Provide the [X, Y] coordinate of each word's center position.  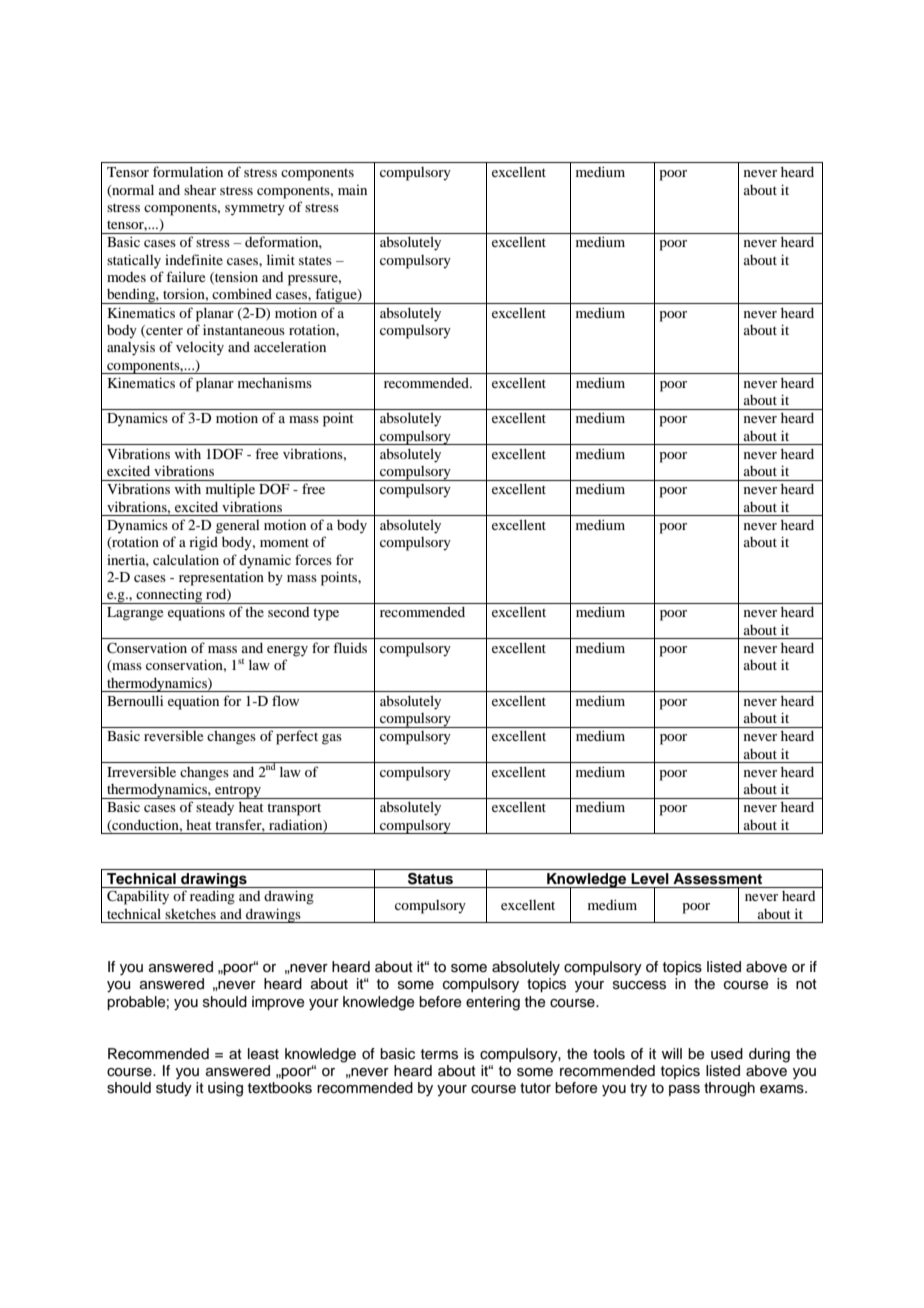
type [326, 614]
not [806, 984]
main [352, 190]
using [225, 1089]
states [315, 260]
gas [332, 739]
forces [313, 559]
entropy [238, 792]
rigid [203, 543]
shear [200, 190]
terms [439, 1054]
